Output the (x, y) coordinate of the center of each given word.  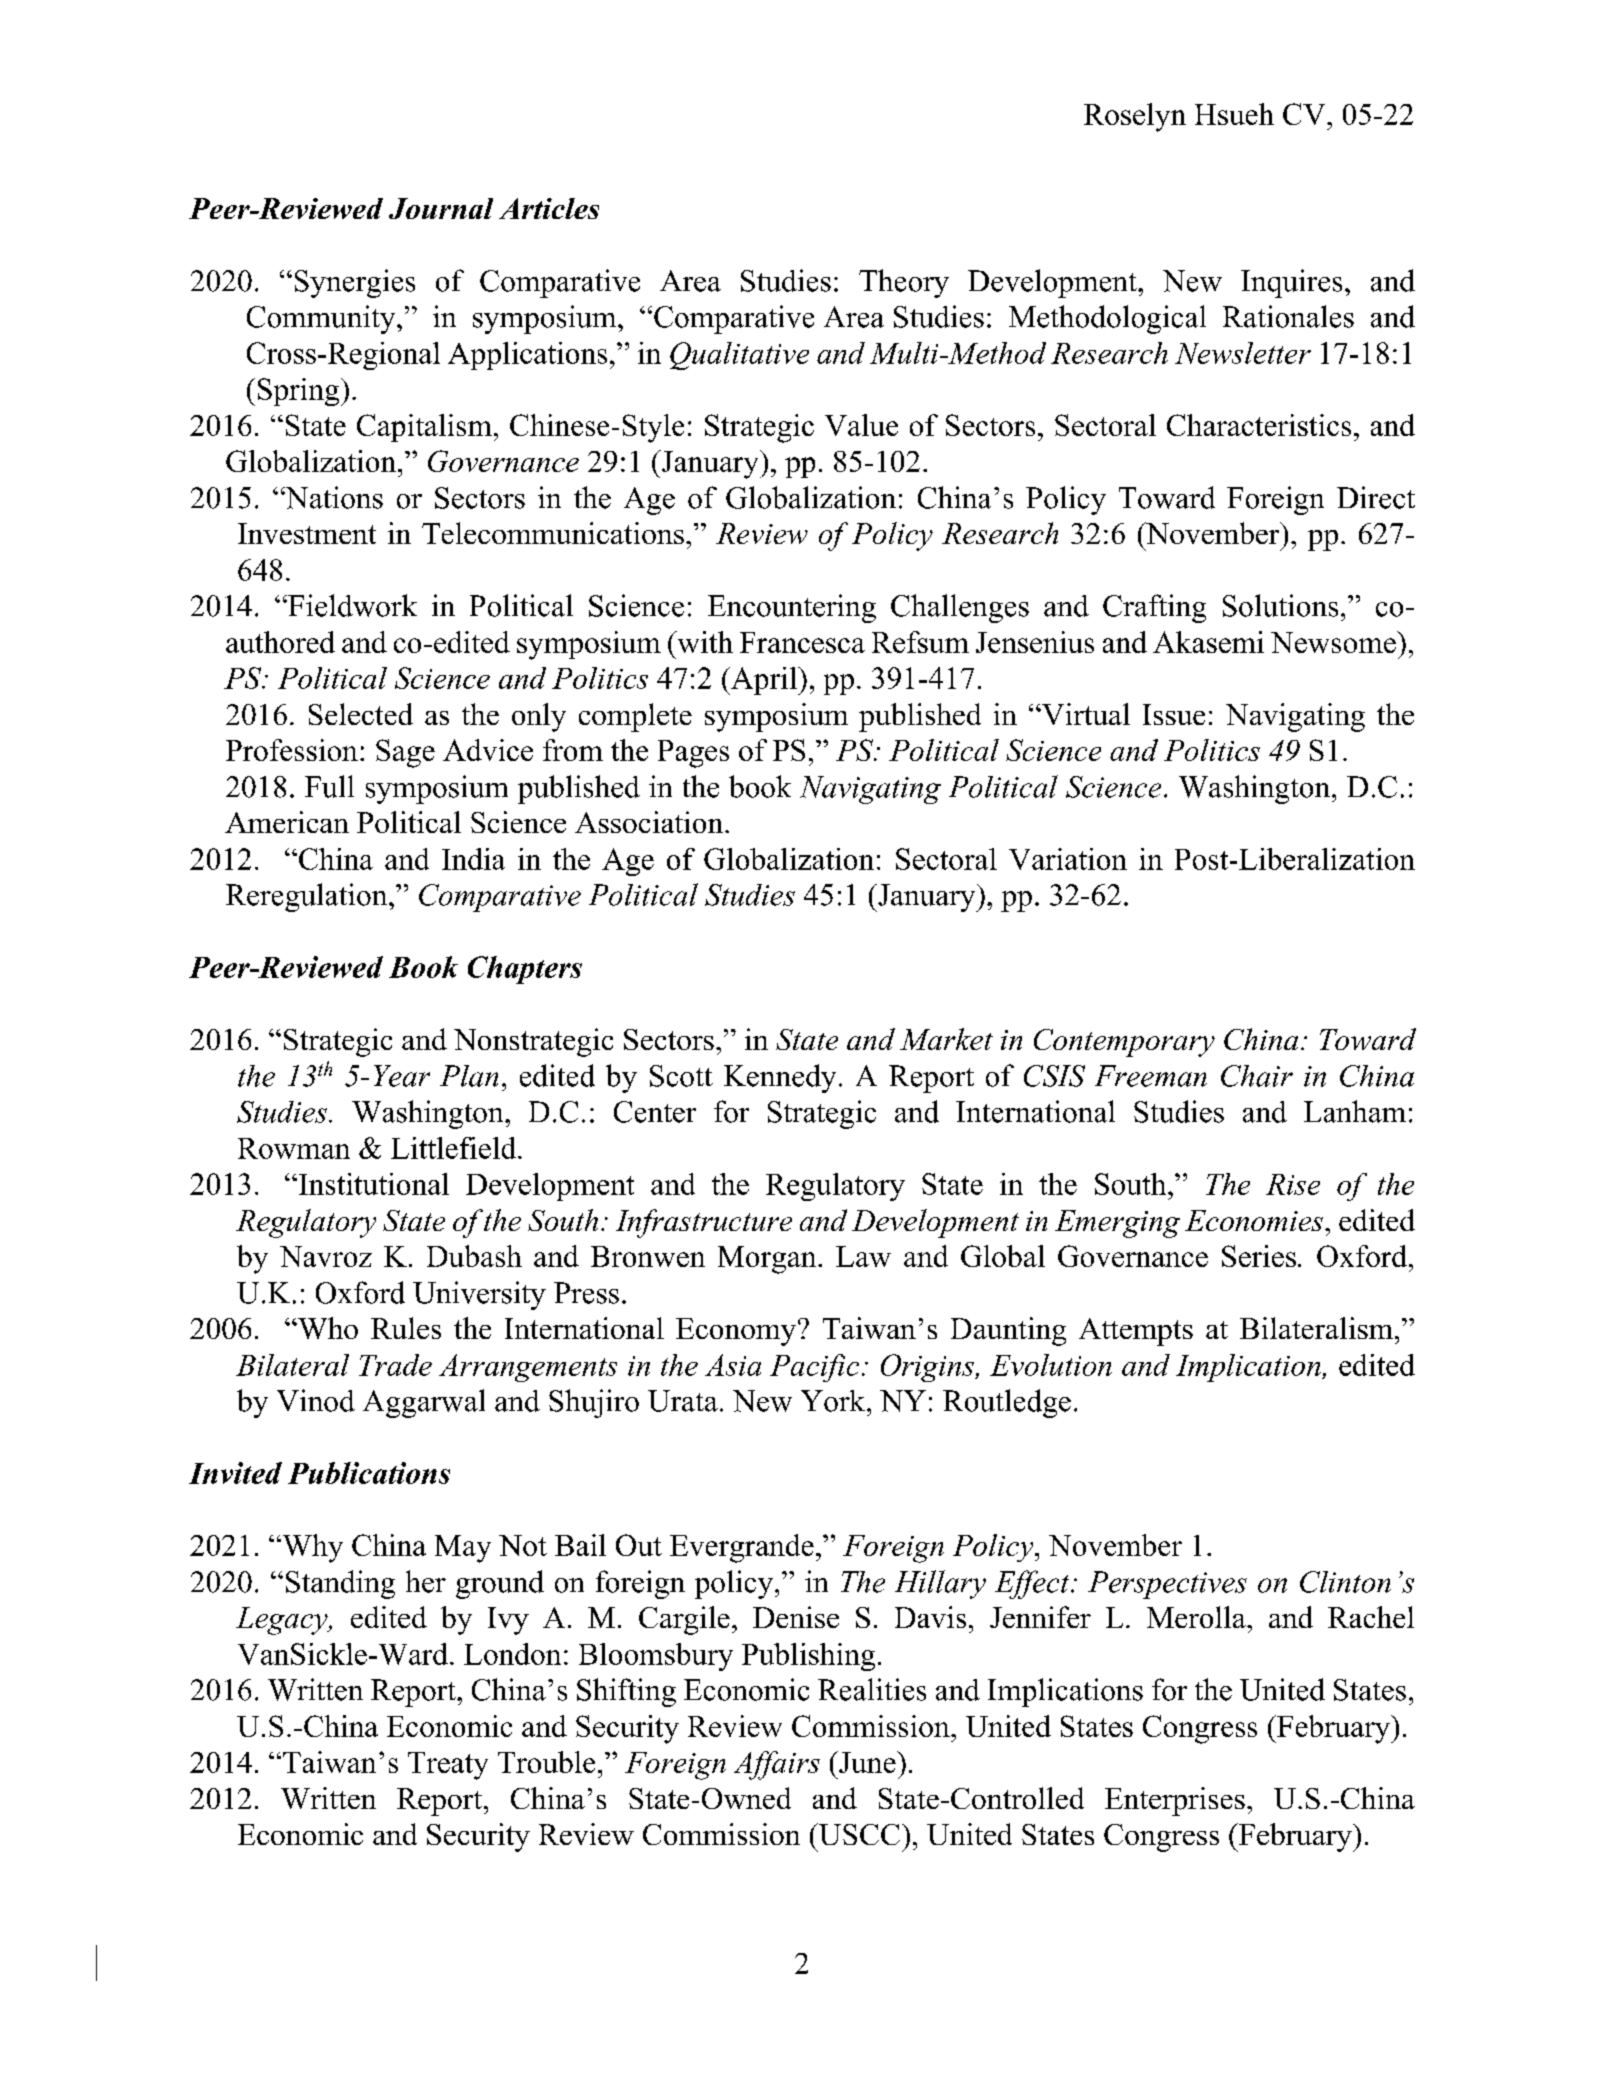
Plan (469, 1076)
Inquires (1291, 283)
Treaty (448, 1766)
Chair (1257, 1076)
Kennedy (780, 1078)
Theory (904, 283)
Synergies (355, 283)
